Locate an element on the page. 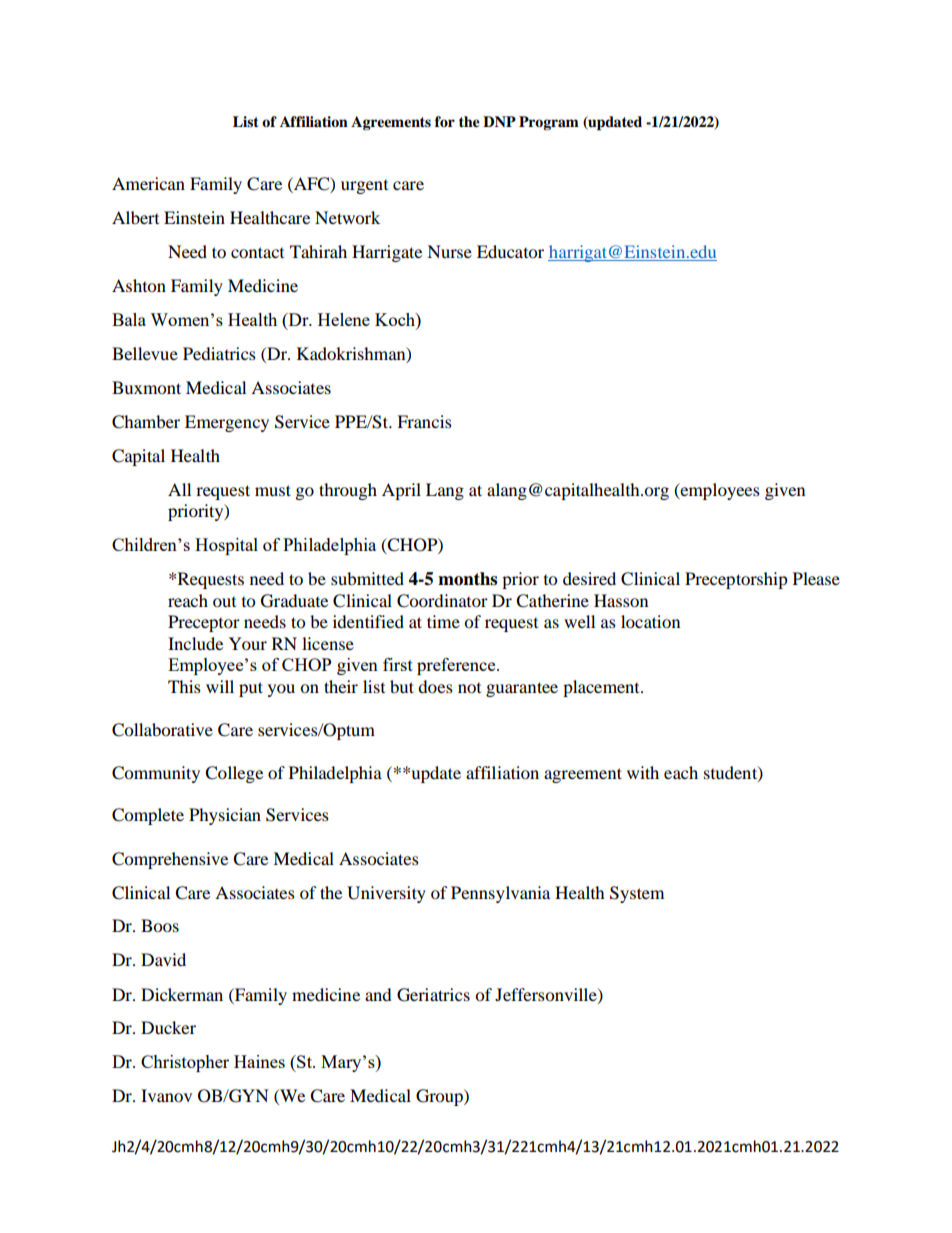  Coordinator is located at coordinates (442, 601).
